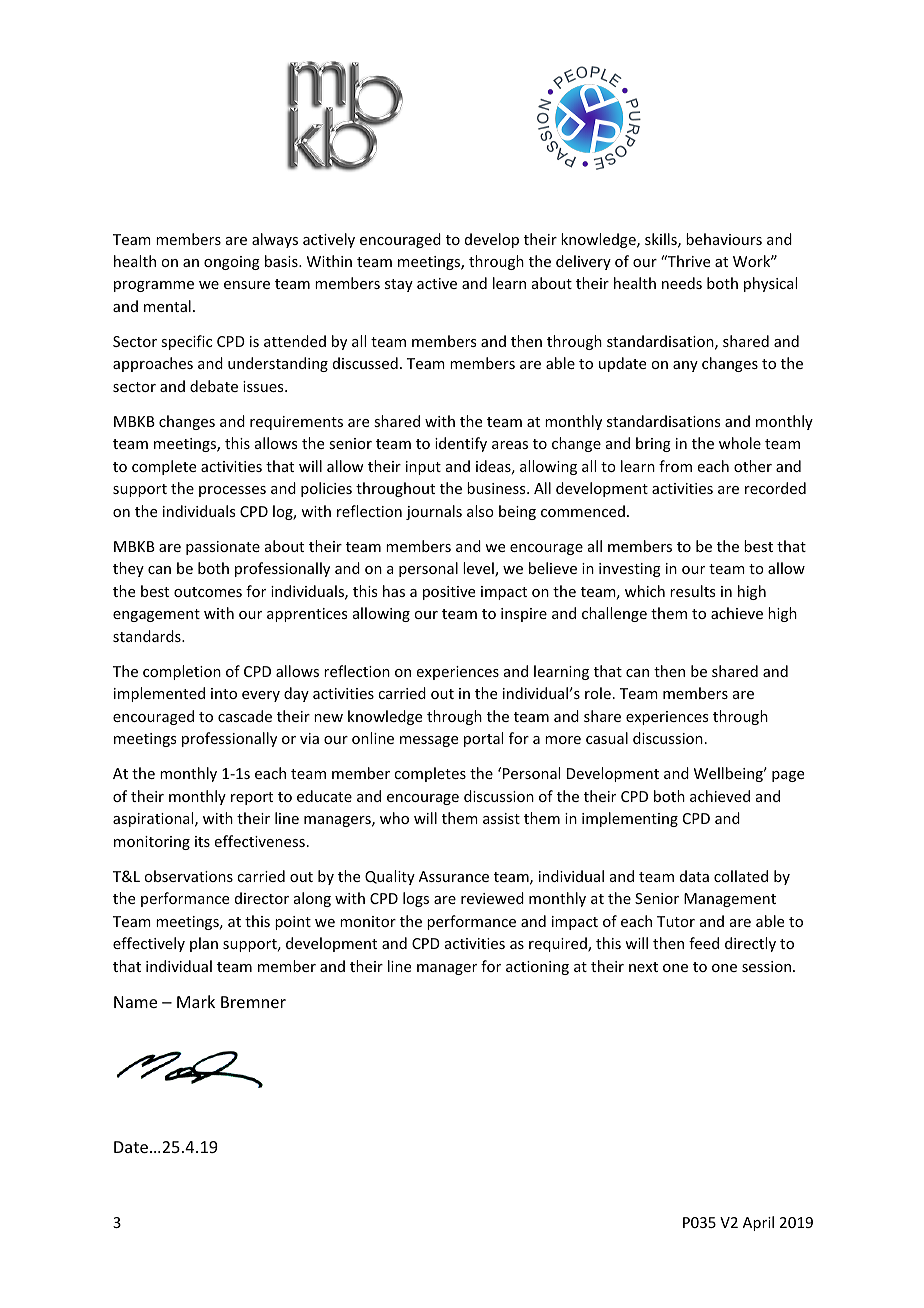  I want to click on observations, so click(188, 876).
